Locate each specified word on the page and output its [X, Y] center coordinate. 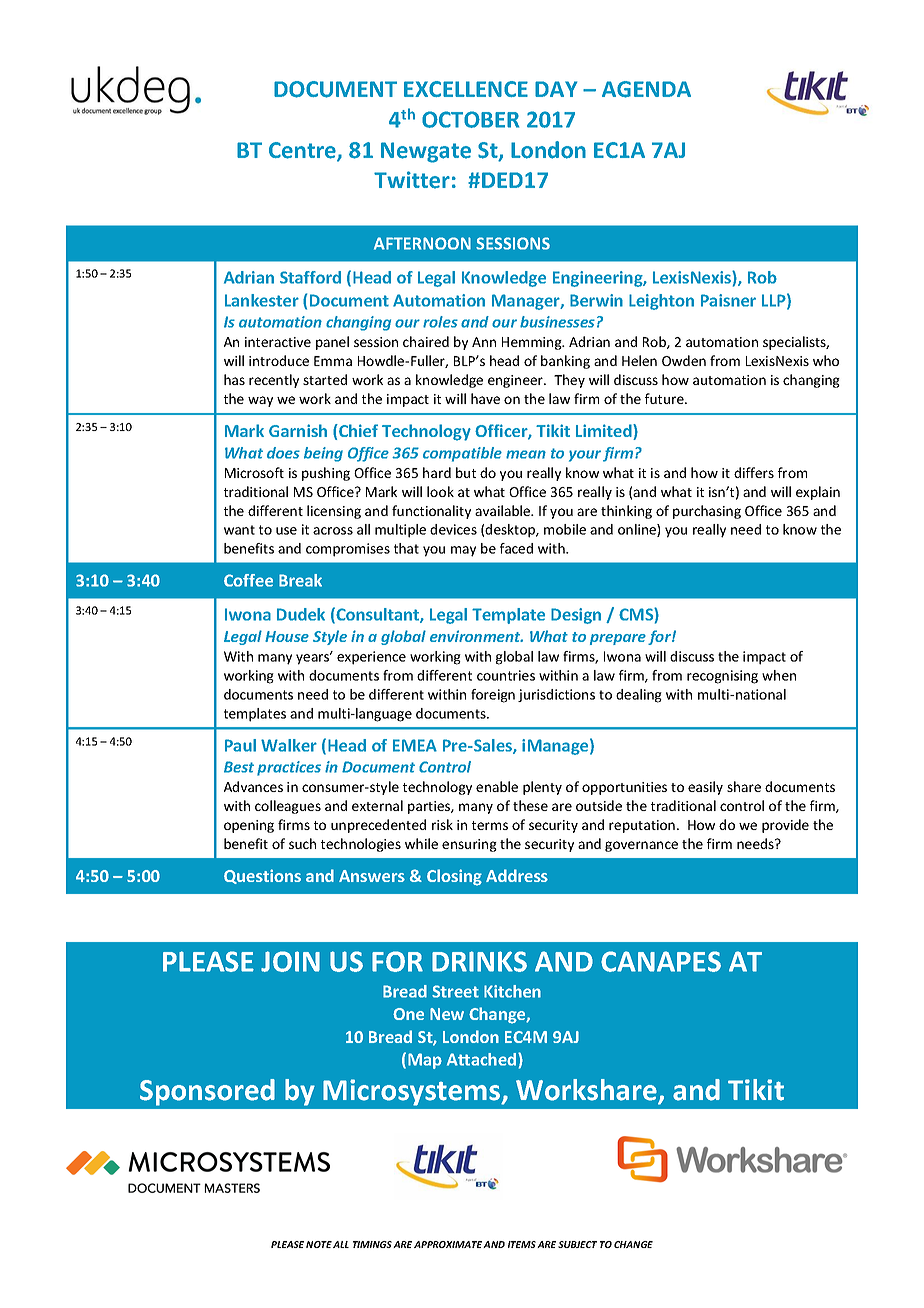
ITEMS [522, 1244]
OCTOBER [470, 119]
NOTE [319, 1244]
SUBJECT [577, 1244]
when [779, 675]
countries [506, 675]
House [287, 636]
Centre [303, 151]
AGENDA [646, 89]
